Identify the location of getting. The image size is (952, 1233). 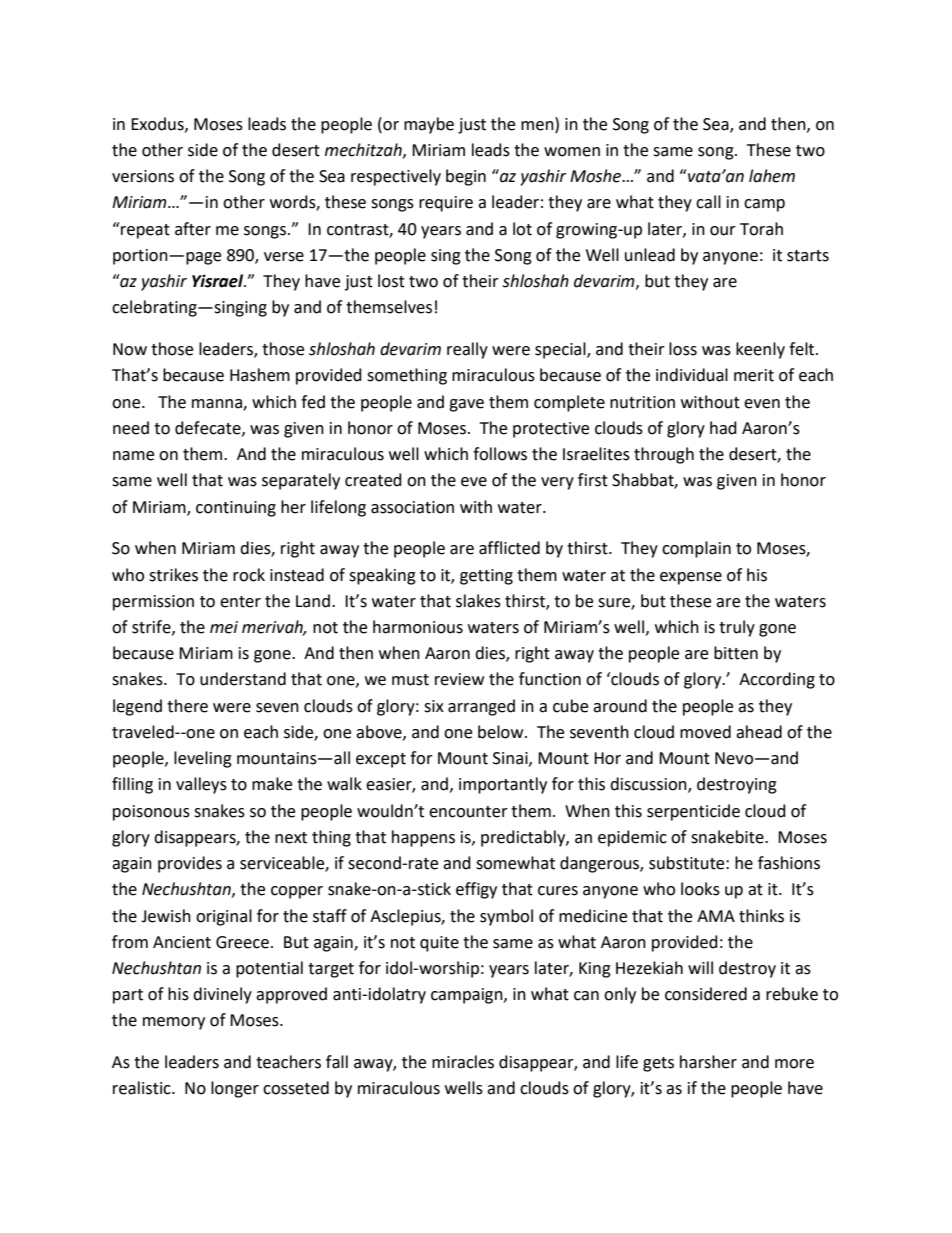
(486, 577).
